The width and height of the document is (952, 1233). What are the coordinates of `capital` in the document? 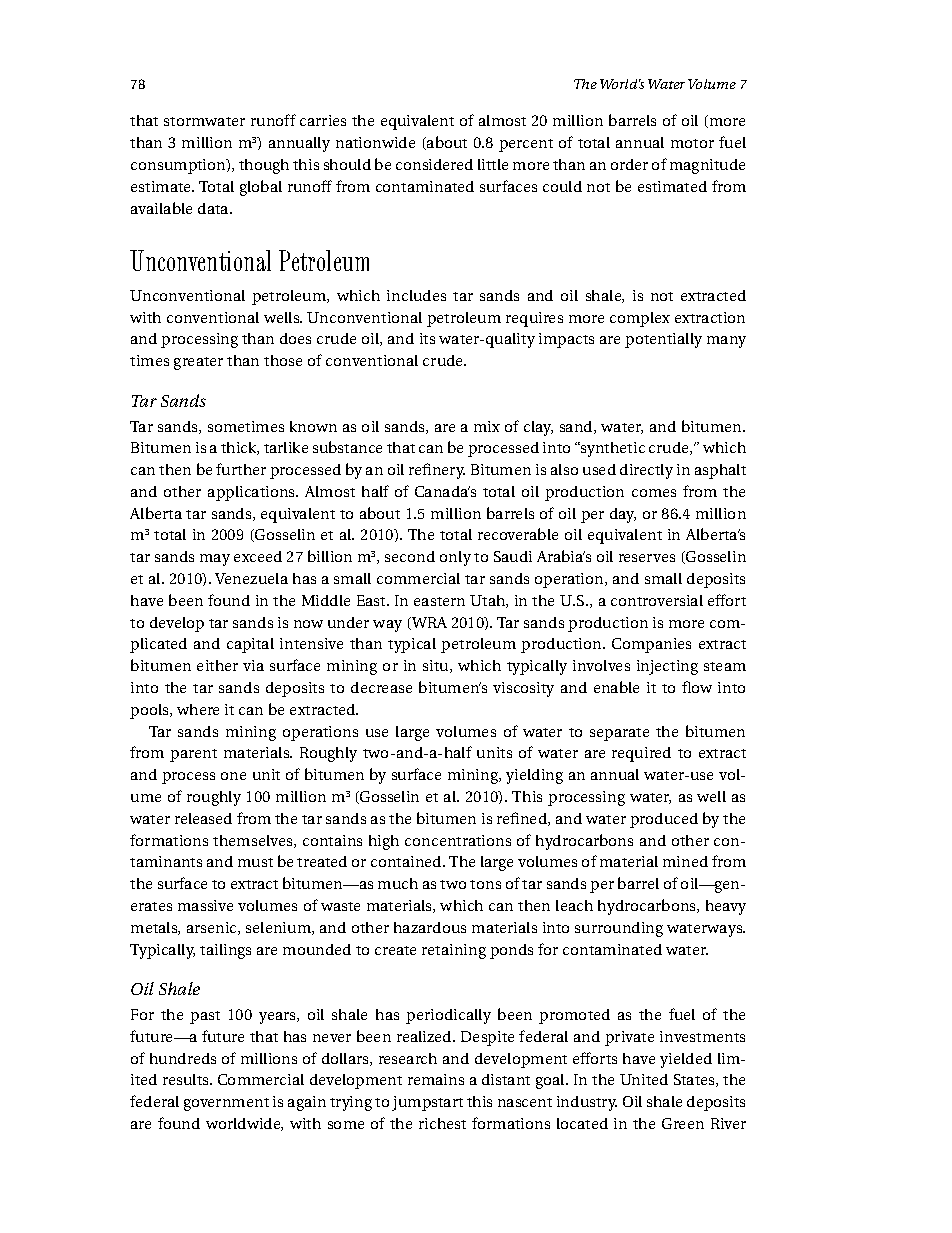 It's located at (250, 645).
